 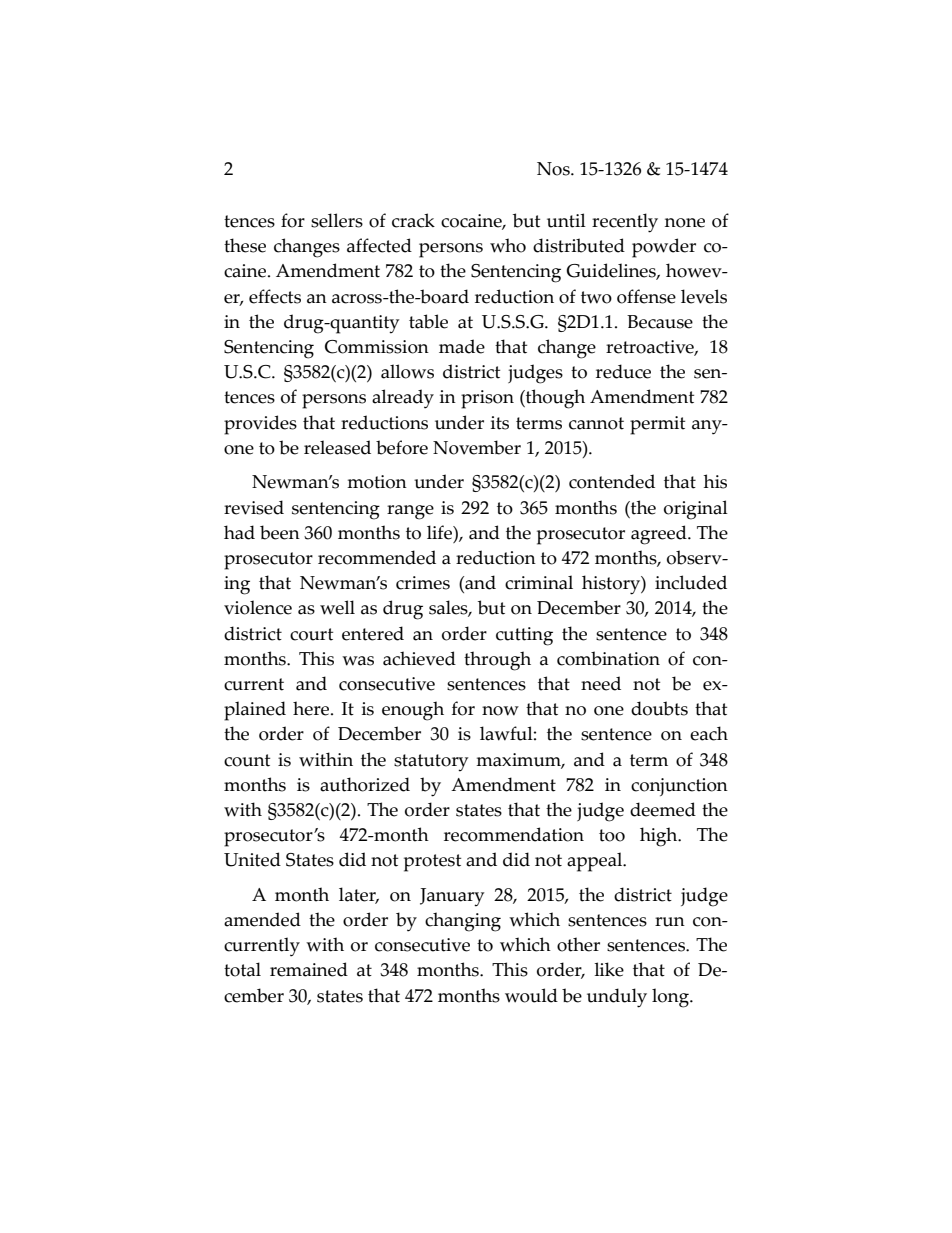 I want to click on prison, so click(x=487, y=399).
